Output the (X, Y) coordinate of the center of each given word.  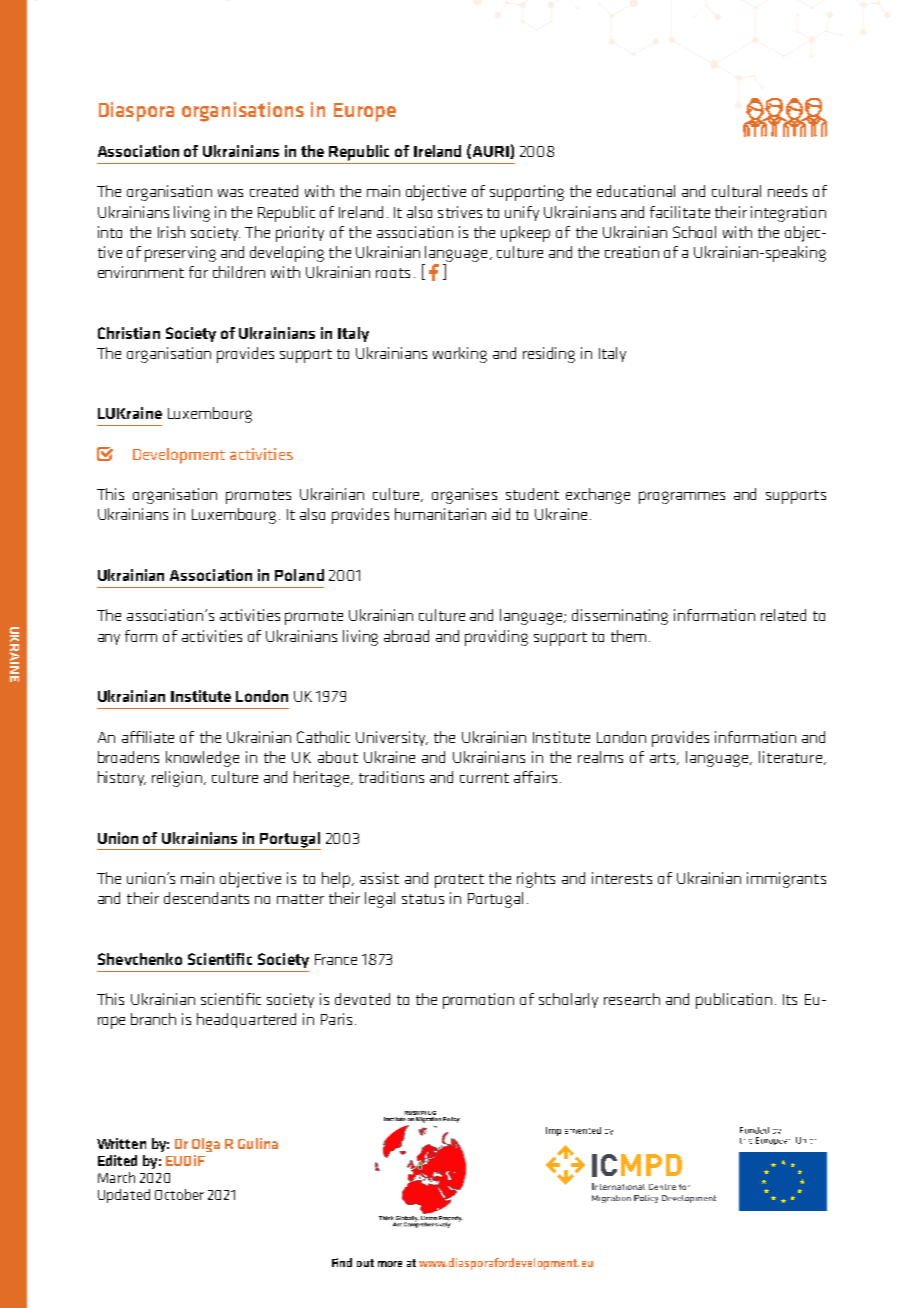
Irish (171, 232)
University (392, 738)
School (694, 232)
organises (464, 496)
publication (734, 1001)
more (390, 1264)
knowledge (202, 759)
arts (664, 759)
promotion (478, 1001)
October (179, 1194)
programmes (682, 497)
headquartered (246, 1020)
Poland (299, 575)
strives (460, 212)
